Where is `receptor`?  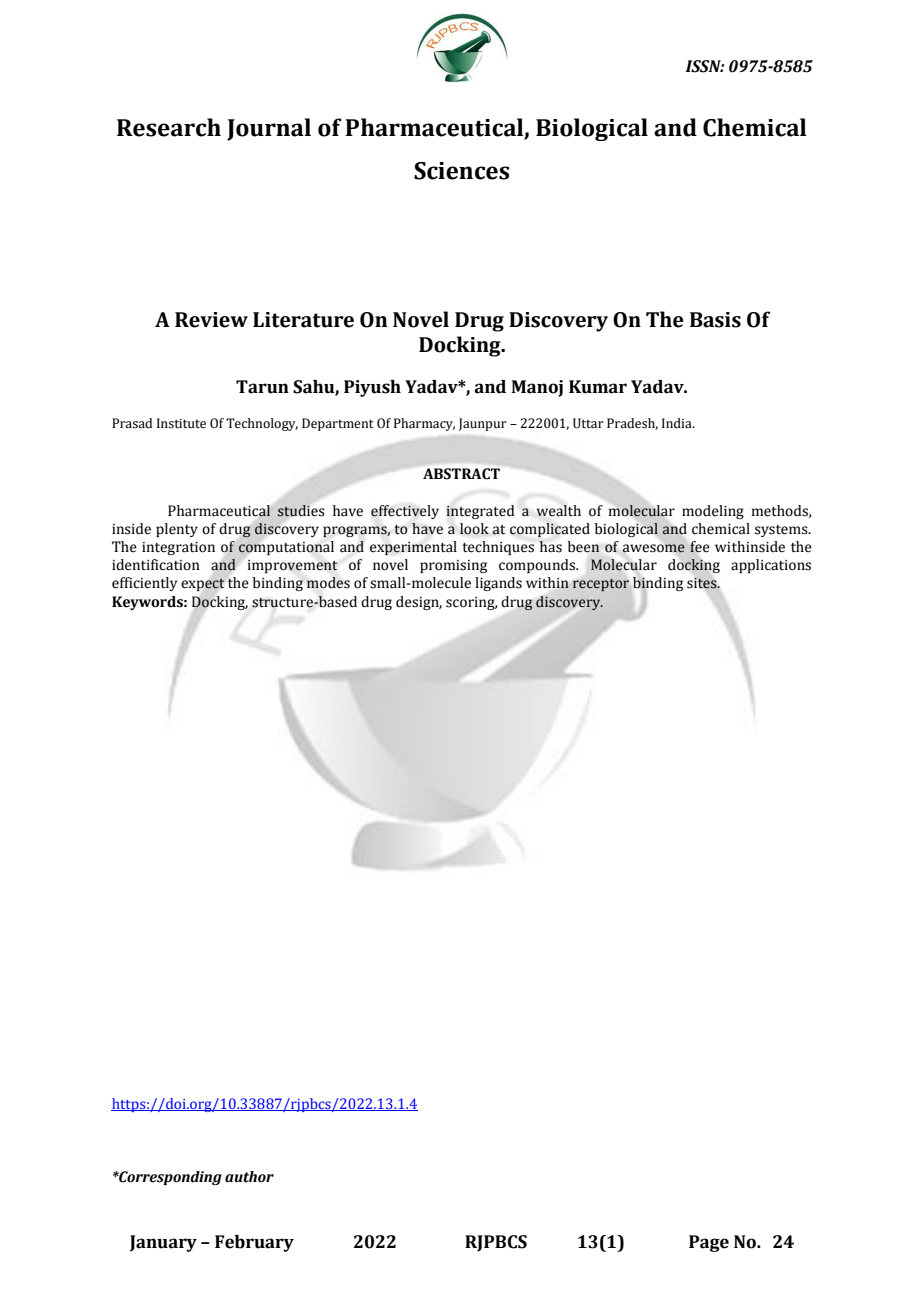 receptor is located at coordinates (601, 585).
